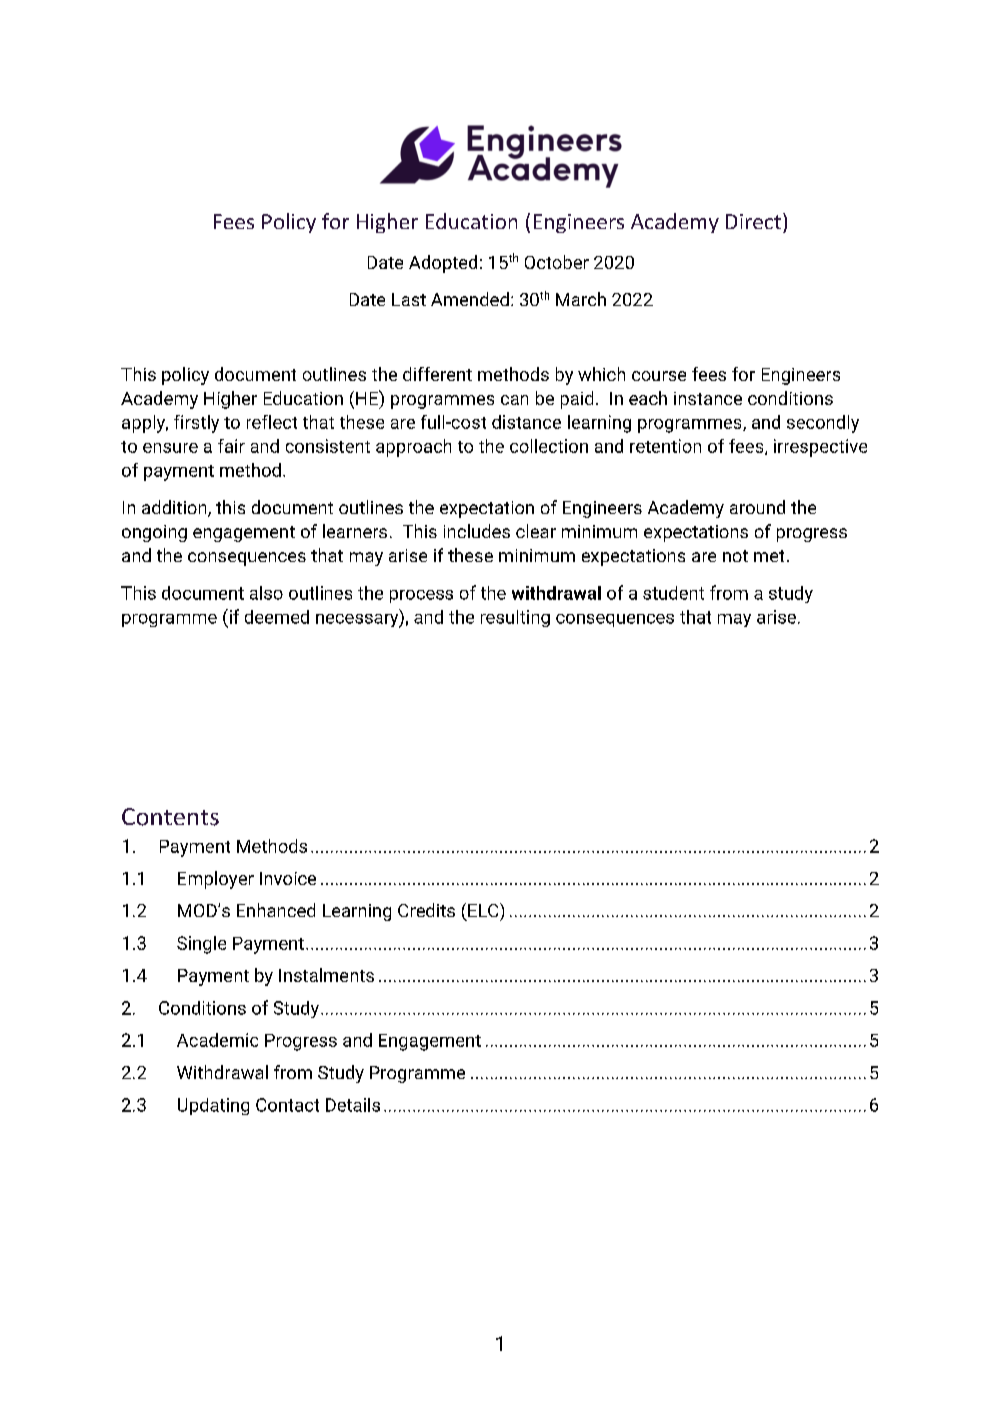 The width and height of the document is (1001, 1415). What do you see at coordinates (170, 817) in the document?
I see `Contents` at bounding box center [170, 817].
